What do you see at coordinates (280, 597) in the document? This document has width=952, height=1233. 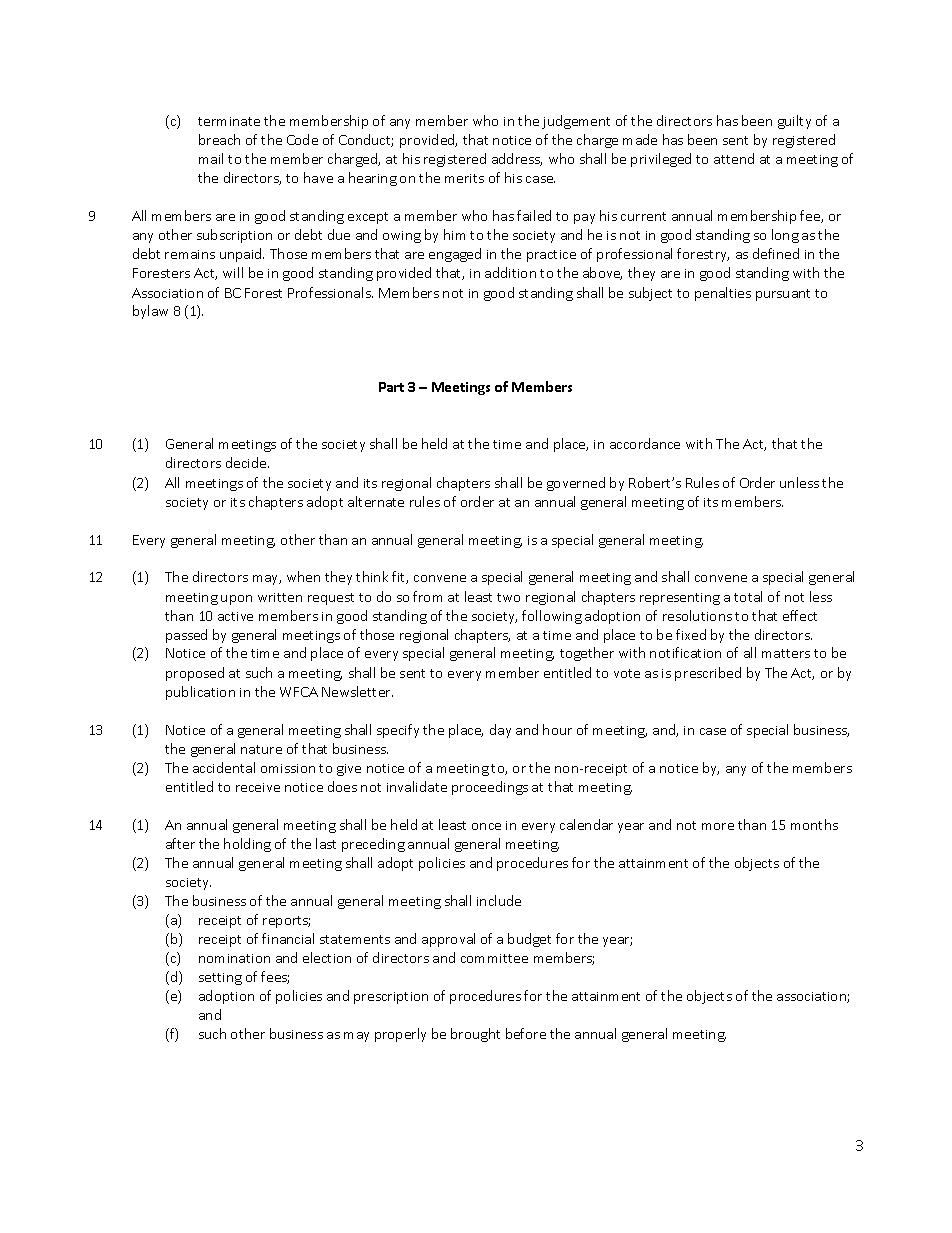 I see `written` at bounding box center [280, 597].
